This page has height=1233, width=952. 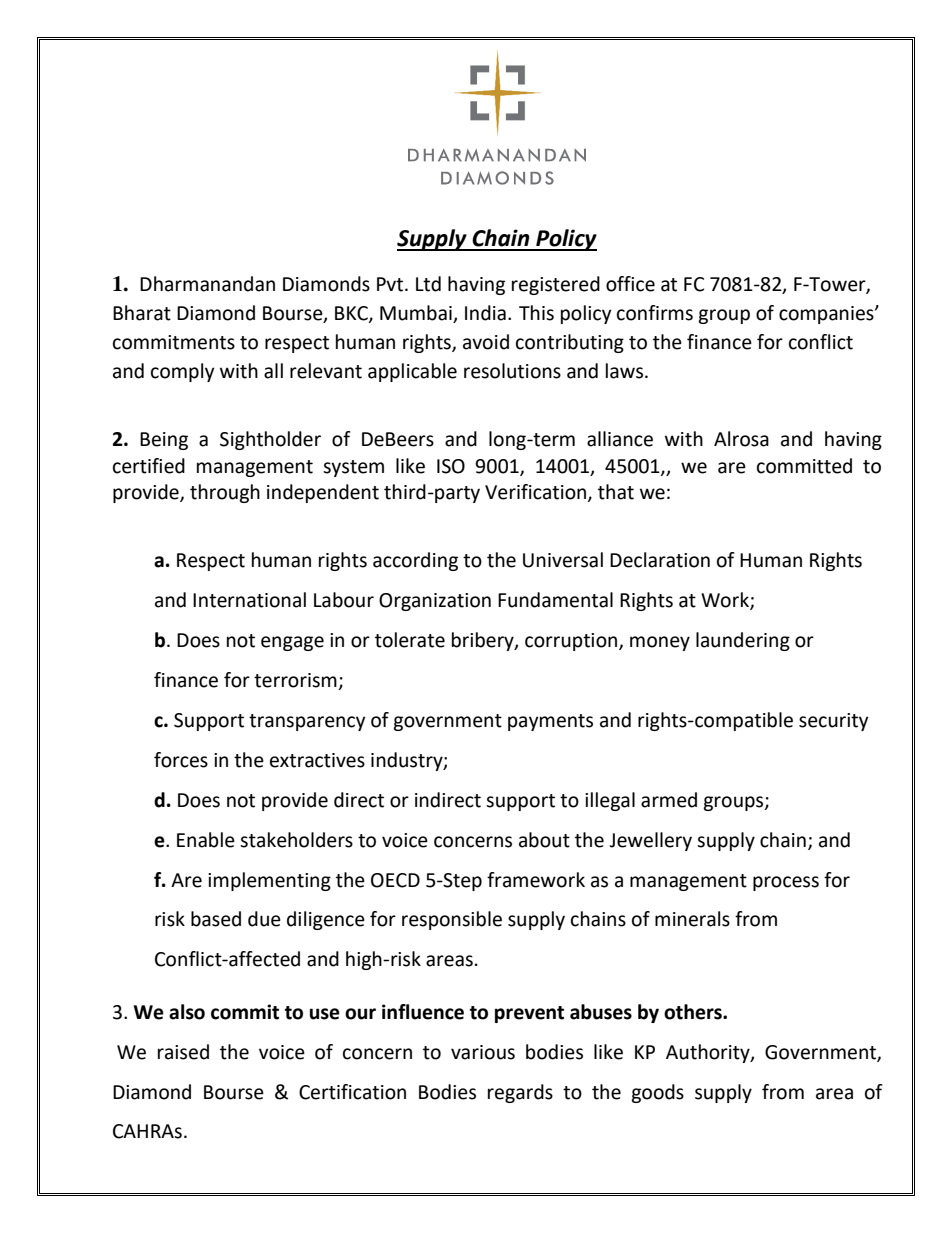 I want to click on payments, so click(x=550, y=722).
